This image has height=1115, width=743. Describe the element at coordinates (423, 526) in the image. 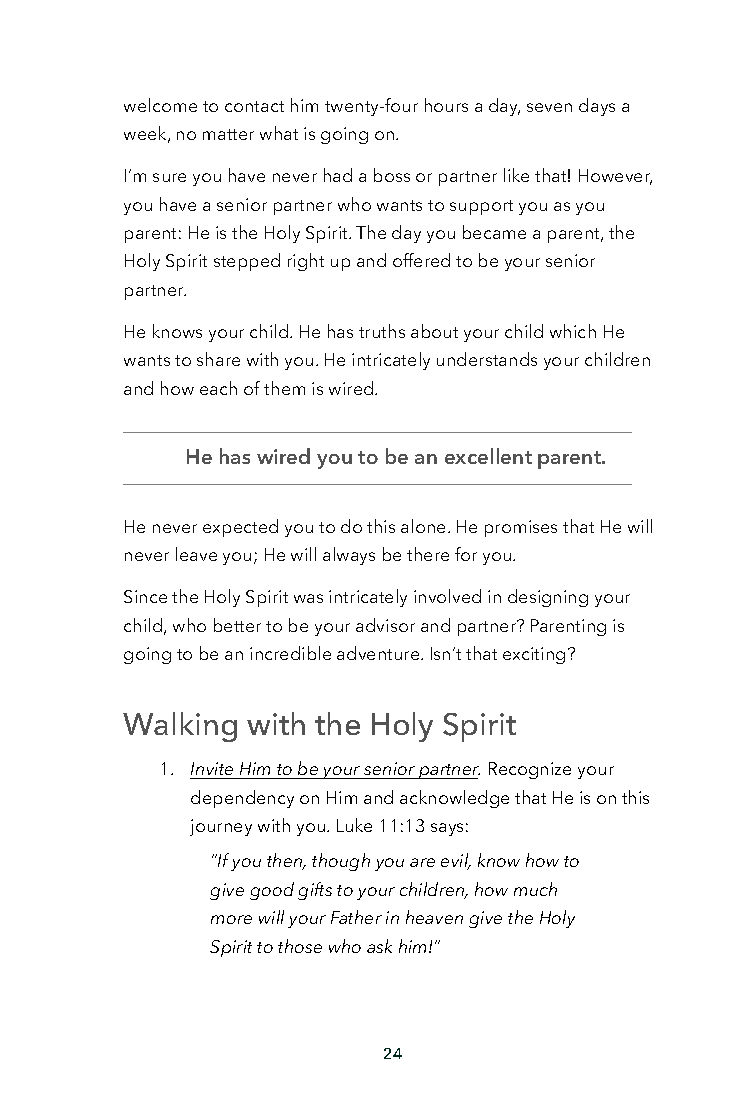

I see `alone` at that location.
